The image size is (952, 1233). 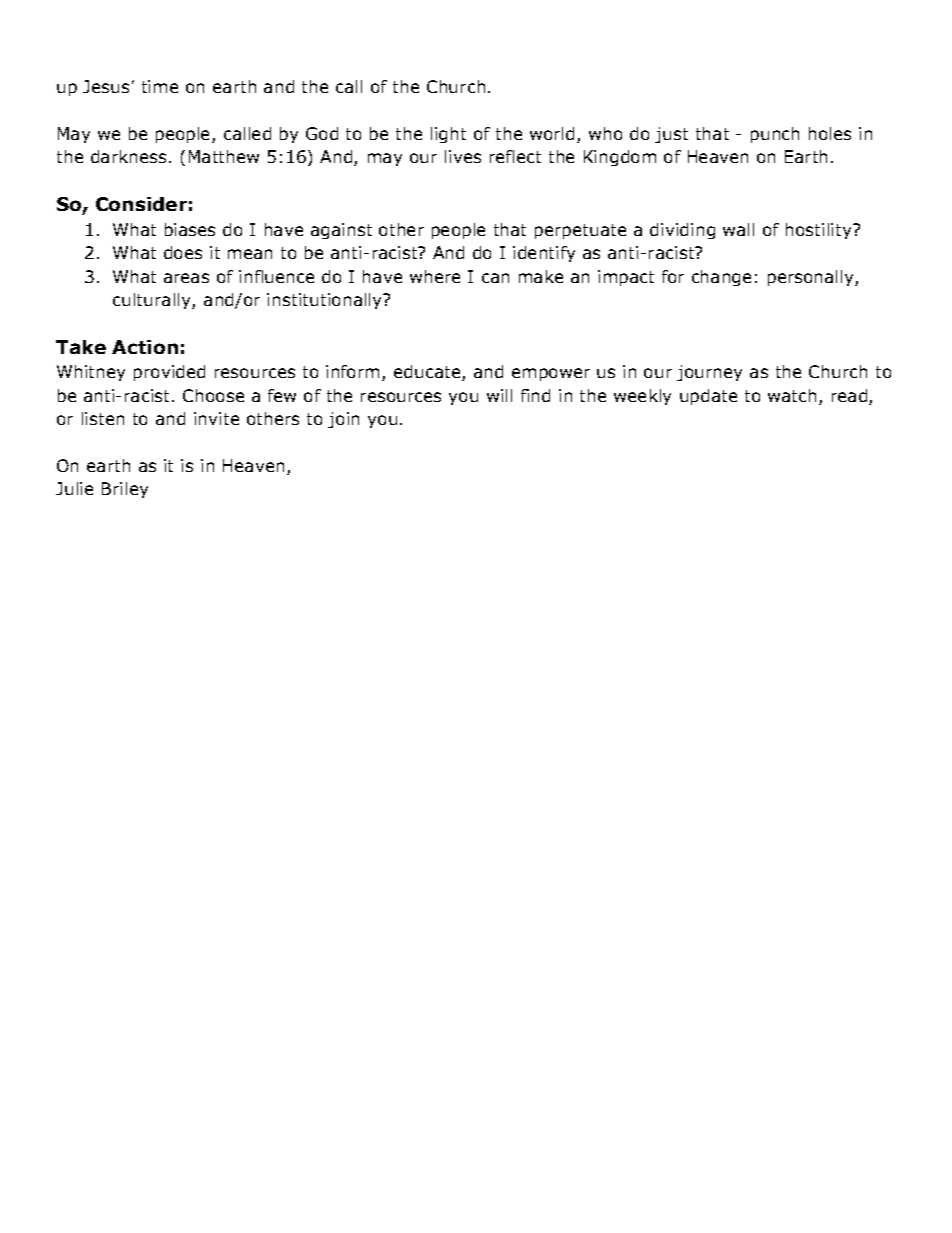 I want to click on Briley, so click(x=125, y=490).
